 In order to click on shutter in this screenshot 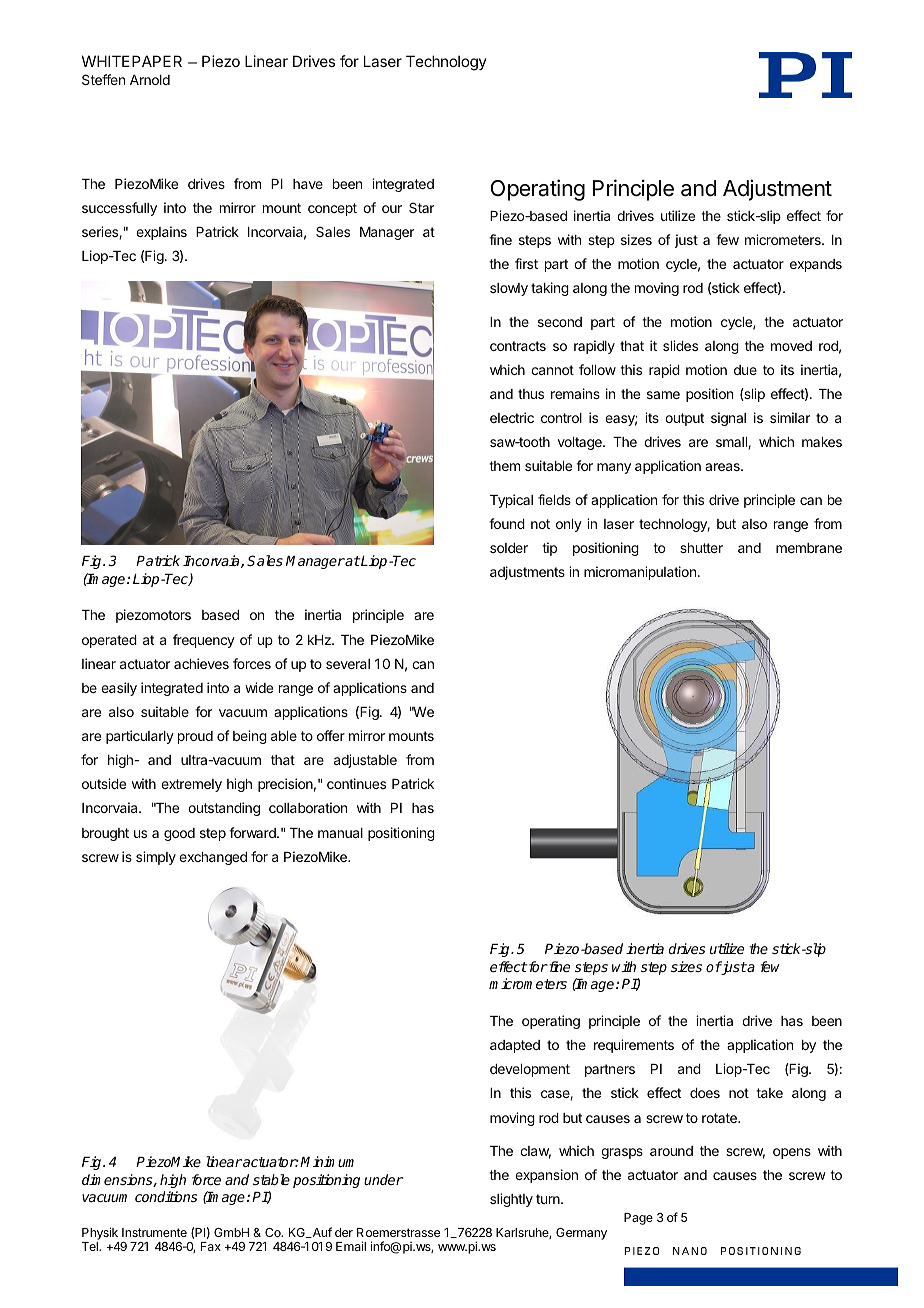, I will do `click(701, 548)`.
